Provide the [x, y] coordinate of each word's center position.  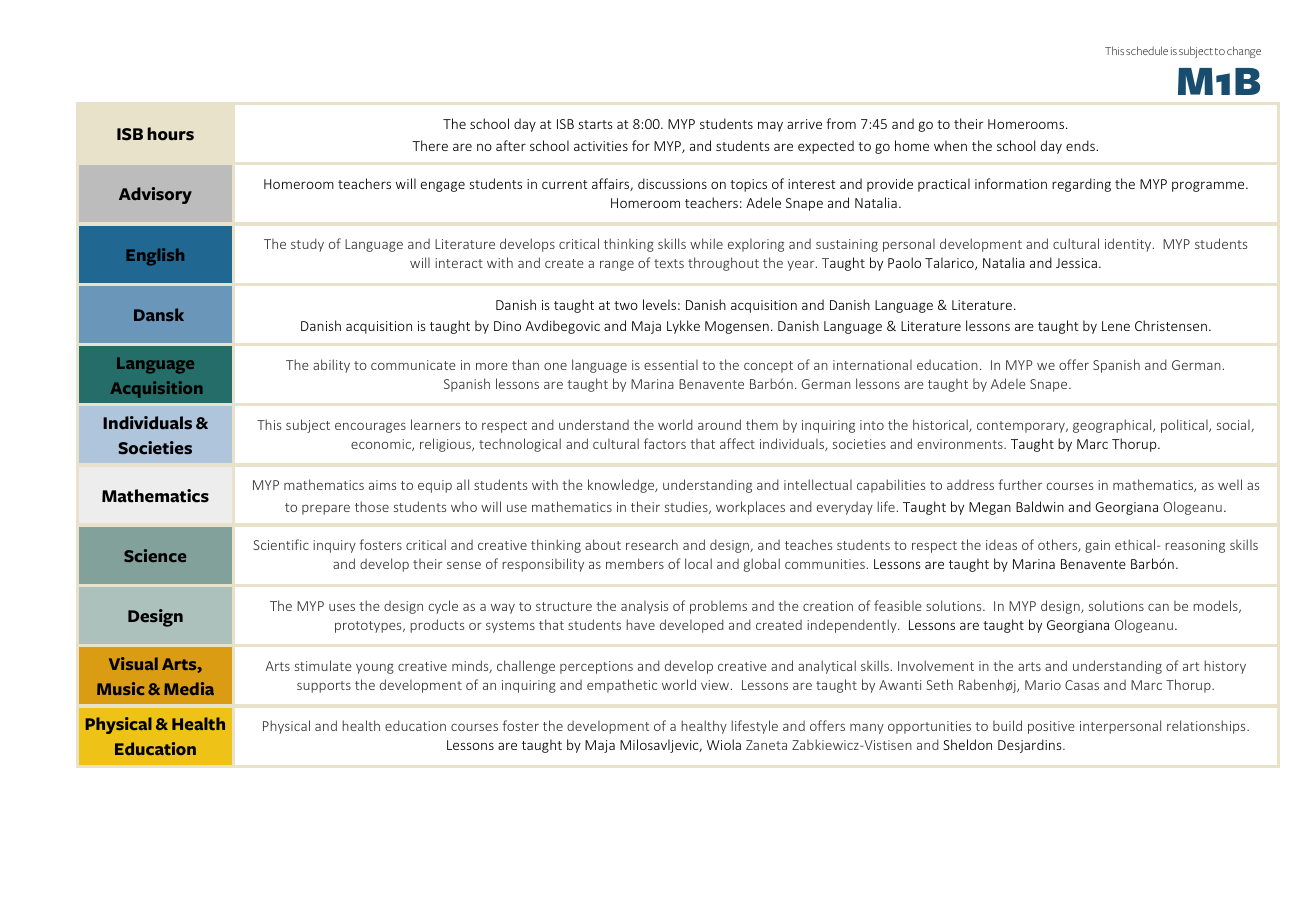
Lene [1116, 326]
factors [665, 443]
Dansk [159, 314]
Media [189, 688]
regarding [1081, 185]
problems [718, 607]
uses [342, 607]
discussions [672, 183]
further [1020, 484]
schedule [1147, 50]
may [770, 126]
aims [382, 485]
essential [671, 364]
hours [170, 134]
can [1158, 607]
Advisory [155, 195]
